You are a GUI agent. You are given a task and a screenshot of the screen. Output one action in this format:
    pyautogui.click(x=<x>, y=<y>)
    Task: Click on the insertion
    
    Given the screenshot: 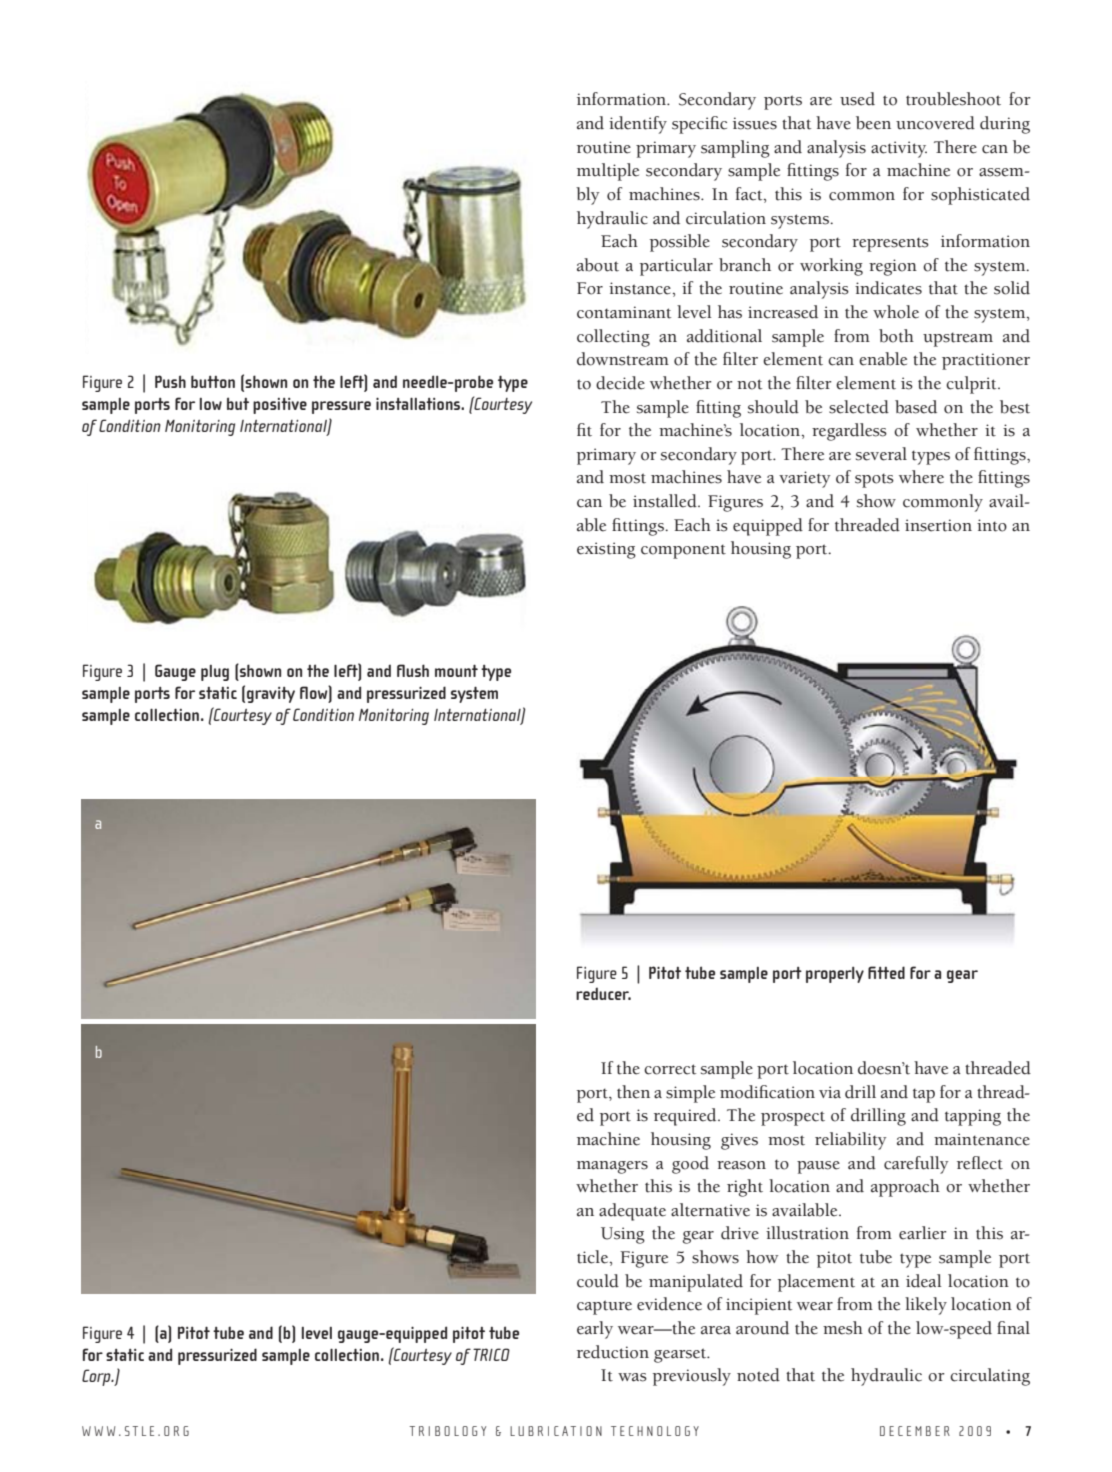 What is the action you would take?
    pyautogui.click(x=938, y=525)
